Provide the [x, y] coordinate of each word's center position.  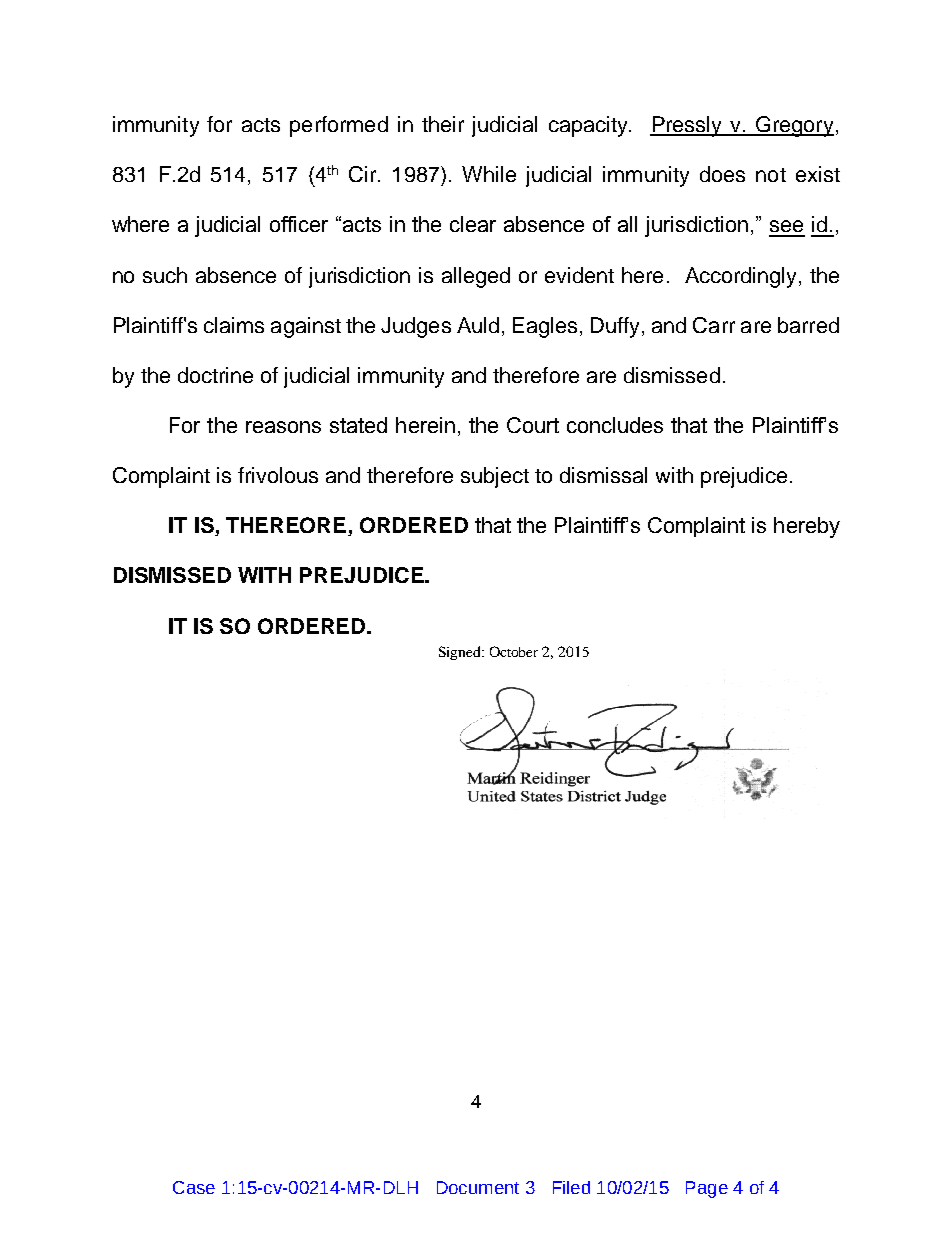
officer [299, 224]
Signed [461, 653]
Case [194, 1187]
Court [533, 425]
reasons [283, 427]
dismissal [603, 475]
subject [495, 477]
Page [707, 1189]
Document [478, 1187]
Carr [714, 325]
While [489, 174]
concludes [615, 425]
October [514, 651]
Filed [571, 1187]
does [722, 174]
